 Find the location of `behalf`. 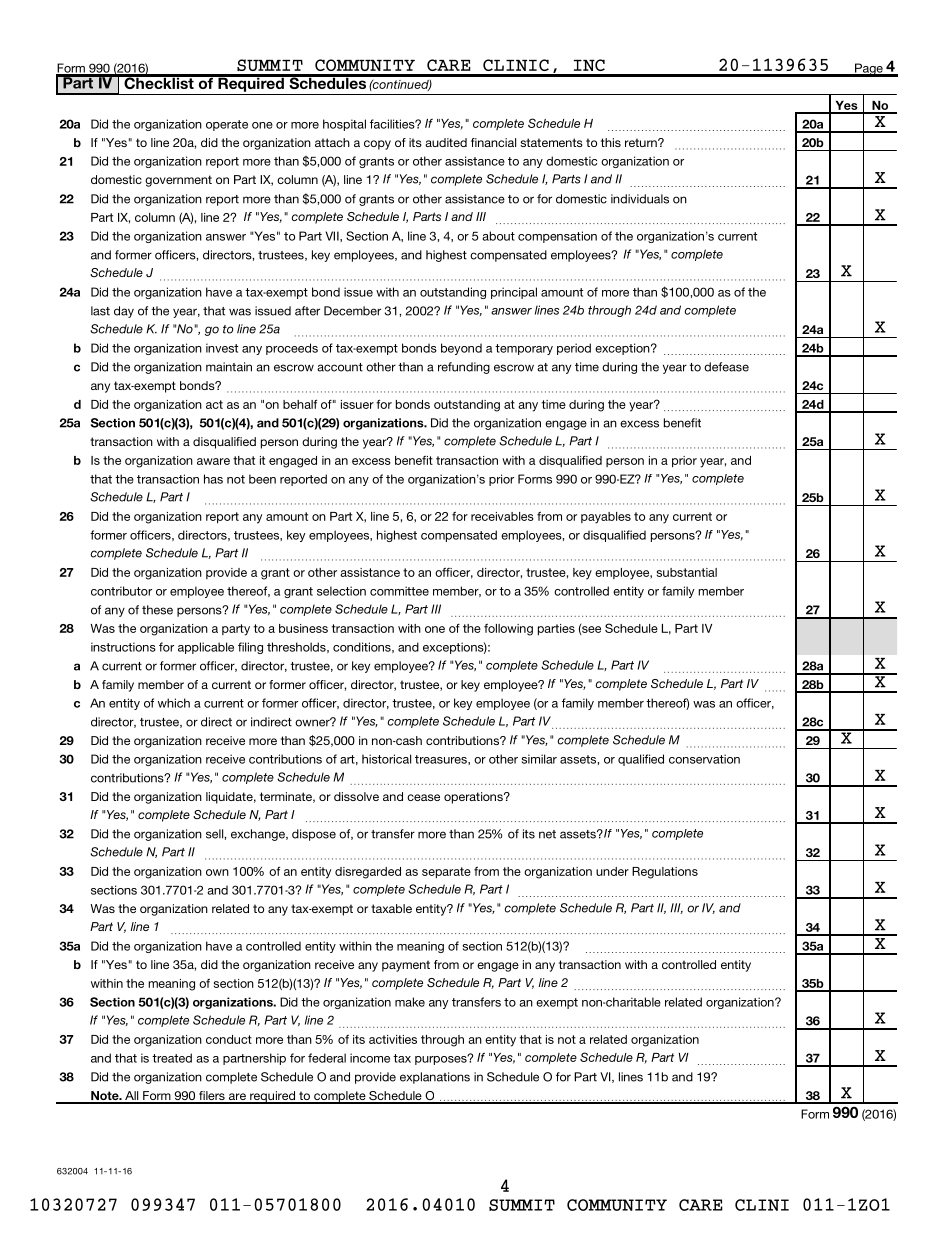

behalf is located at coordinates (300, 404).
